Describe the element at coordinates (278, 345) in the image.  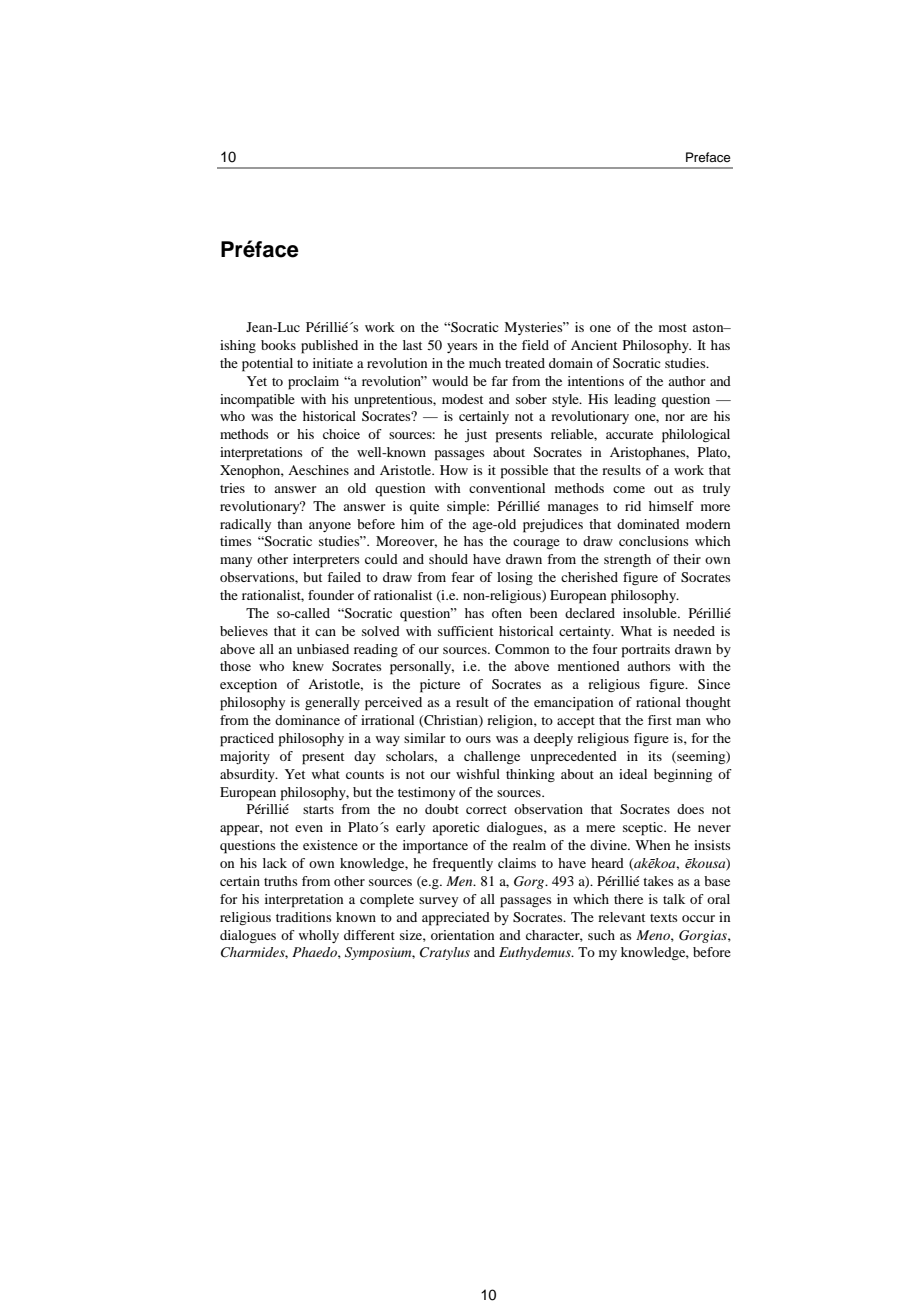
I see `books` at that location.
